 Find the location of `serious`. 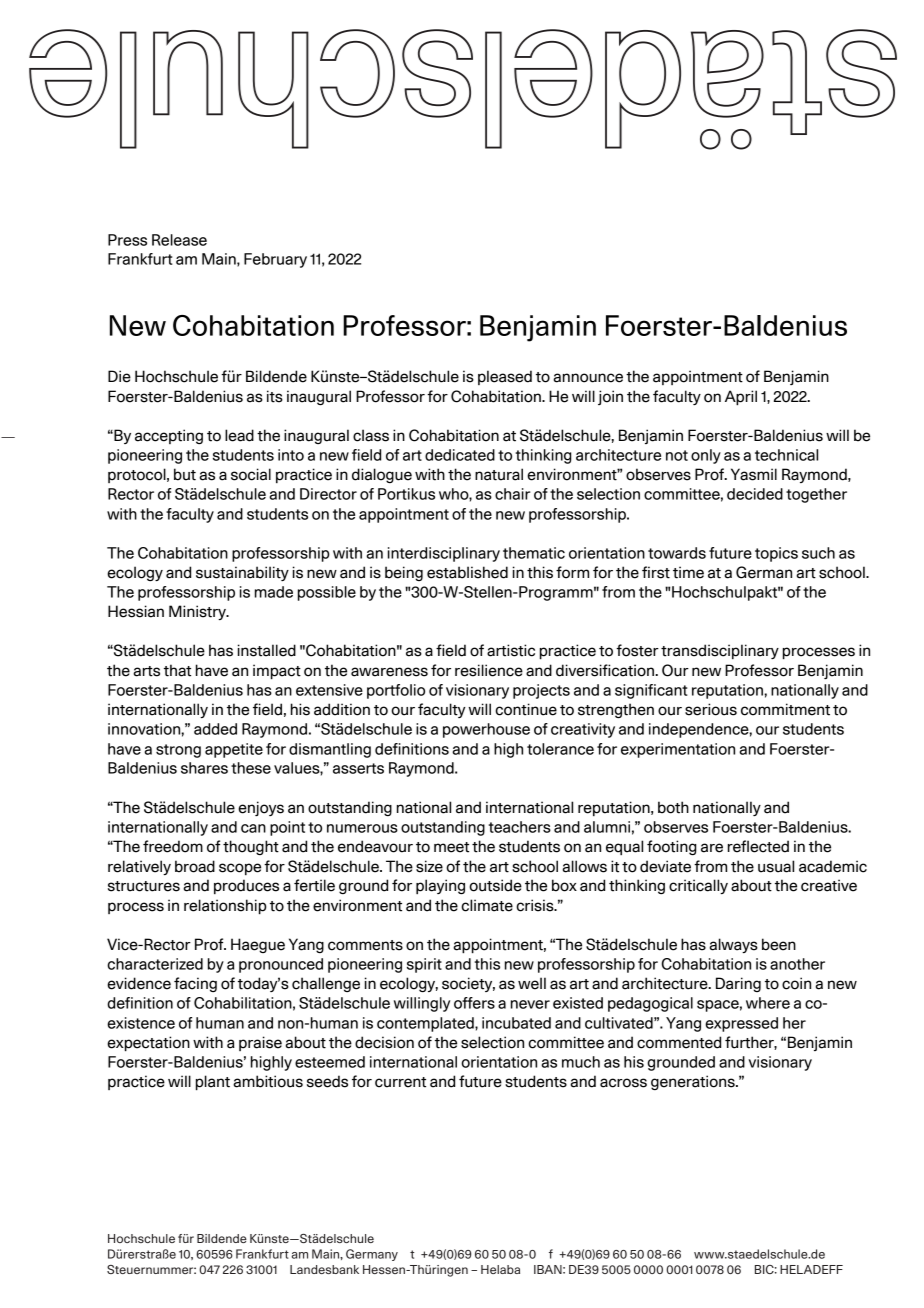

serious is located at coordinates (711, 709).
